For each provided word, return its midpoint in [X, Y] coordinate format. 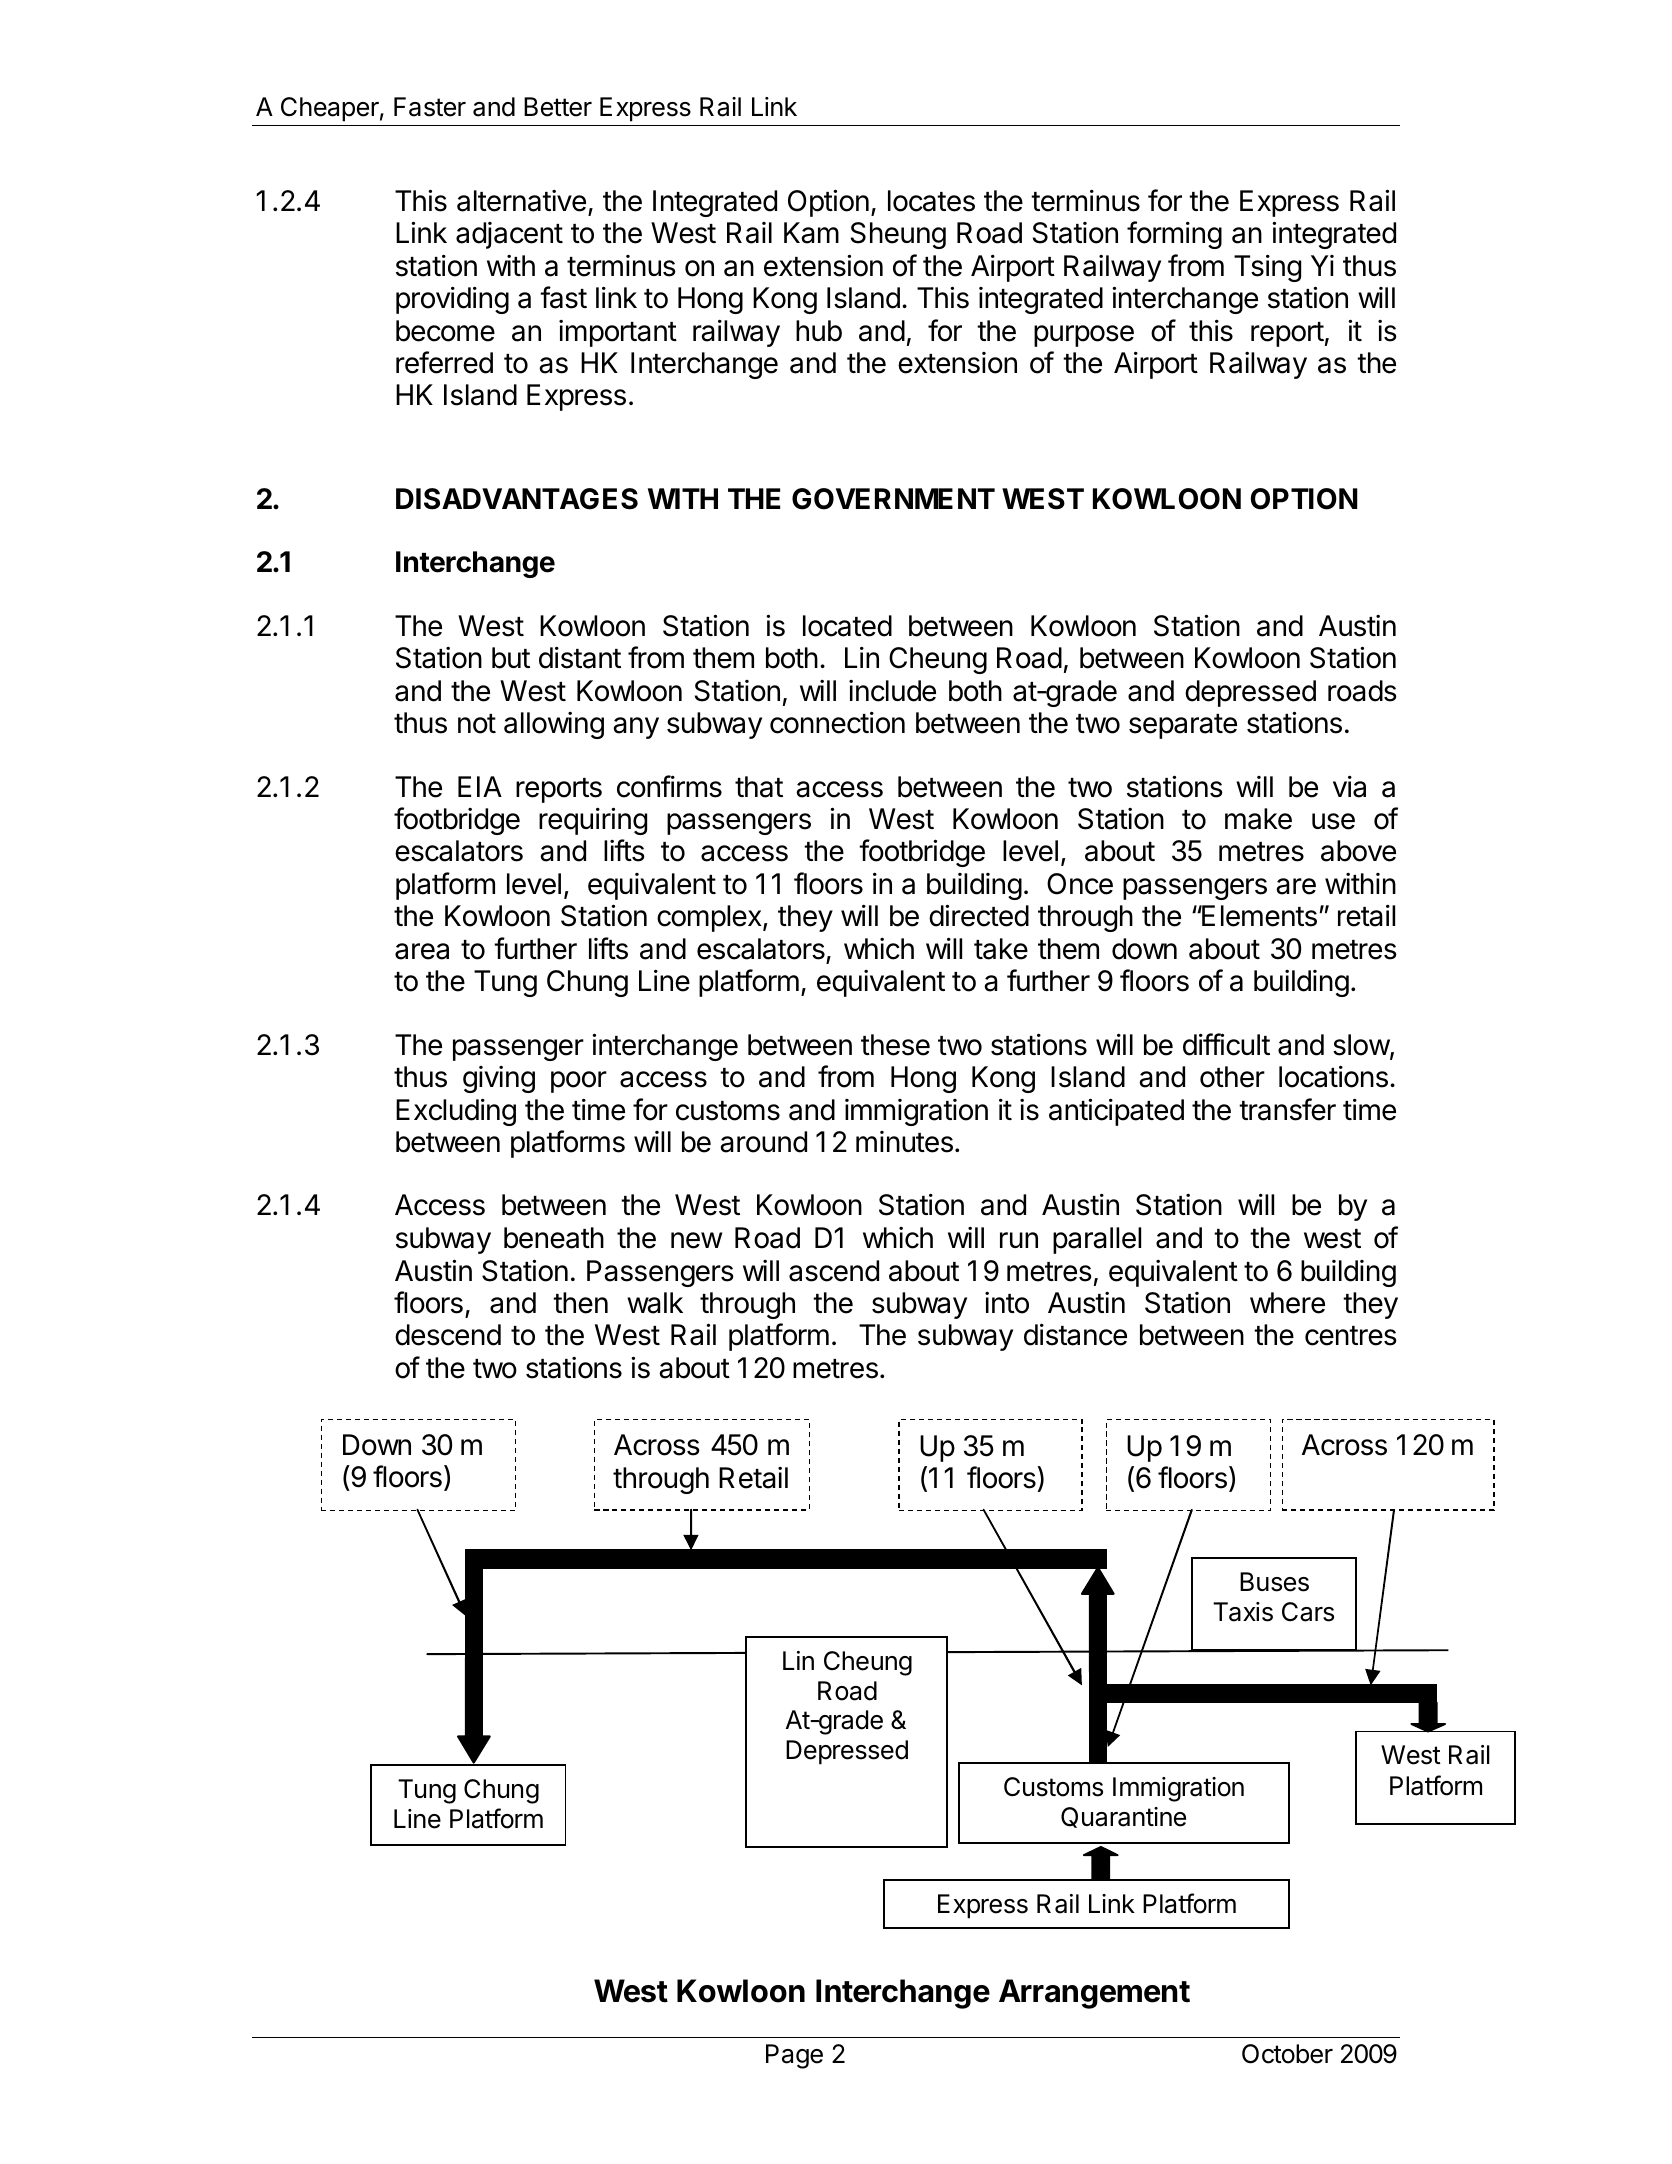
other [1232, 1077]
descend [448, 1335]
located [847, 626]
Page [794, 2056]
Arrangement [1094, 1994]
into [1007, 1303]
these [895, 1045]
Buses [1274, 1582]
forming [1174, 235]
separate [1183, 726]
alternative [521, 201]
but [511, 658]
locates [931, 201]
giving [499, 1079]
